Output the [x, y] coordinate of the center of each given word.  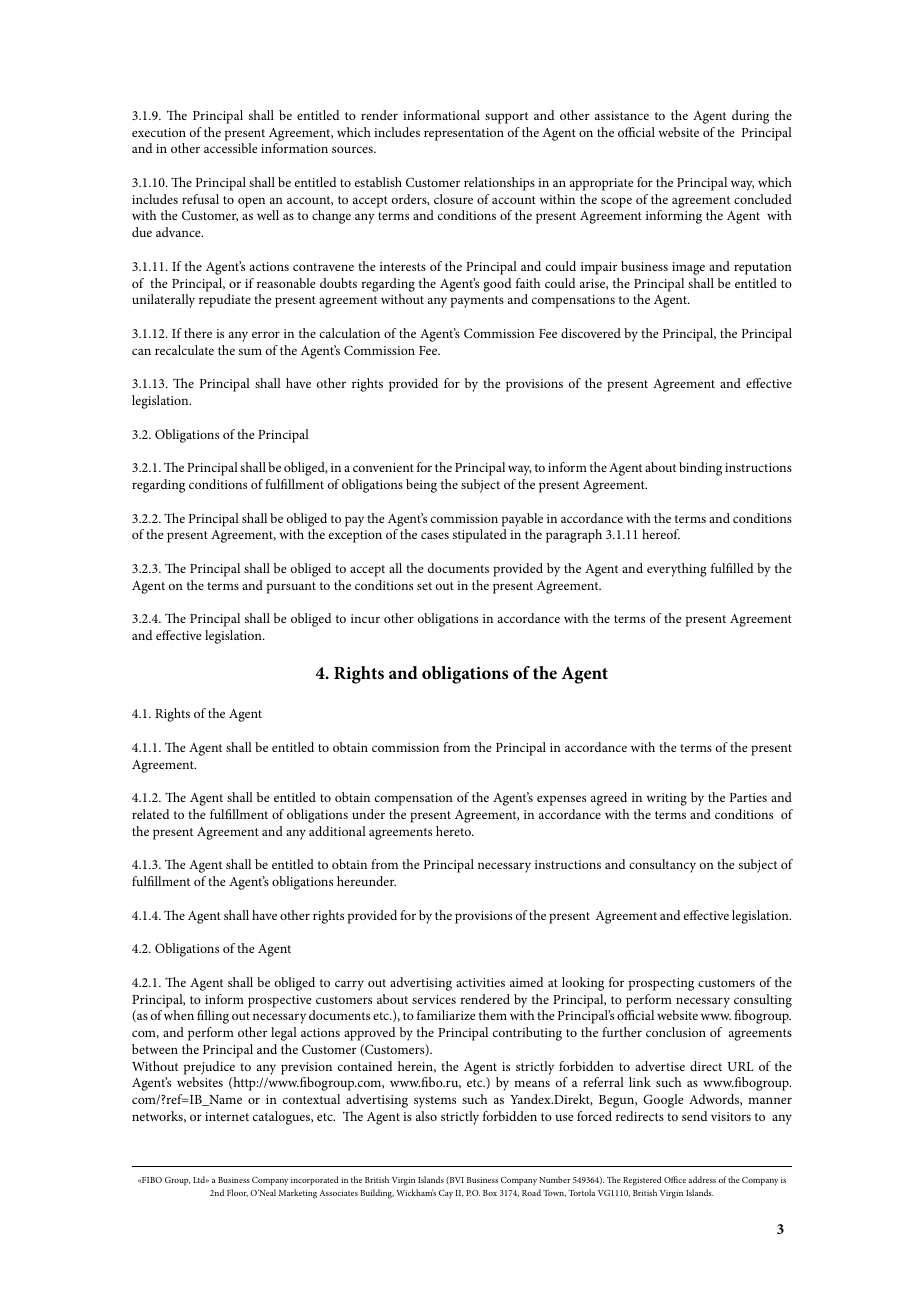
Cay [446, 1194]
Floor [237, 1193]
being [421, 486]
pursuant [291, 588]
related [151, 814]
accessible [231, 148]
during [750, 117]
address [702, 1179]
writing [666, 799]
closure [453, 199]
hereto [454, 831]
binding [700, 469]
